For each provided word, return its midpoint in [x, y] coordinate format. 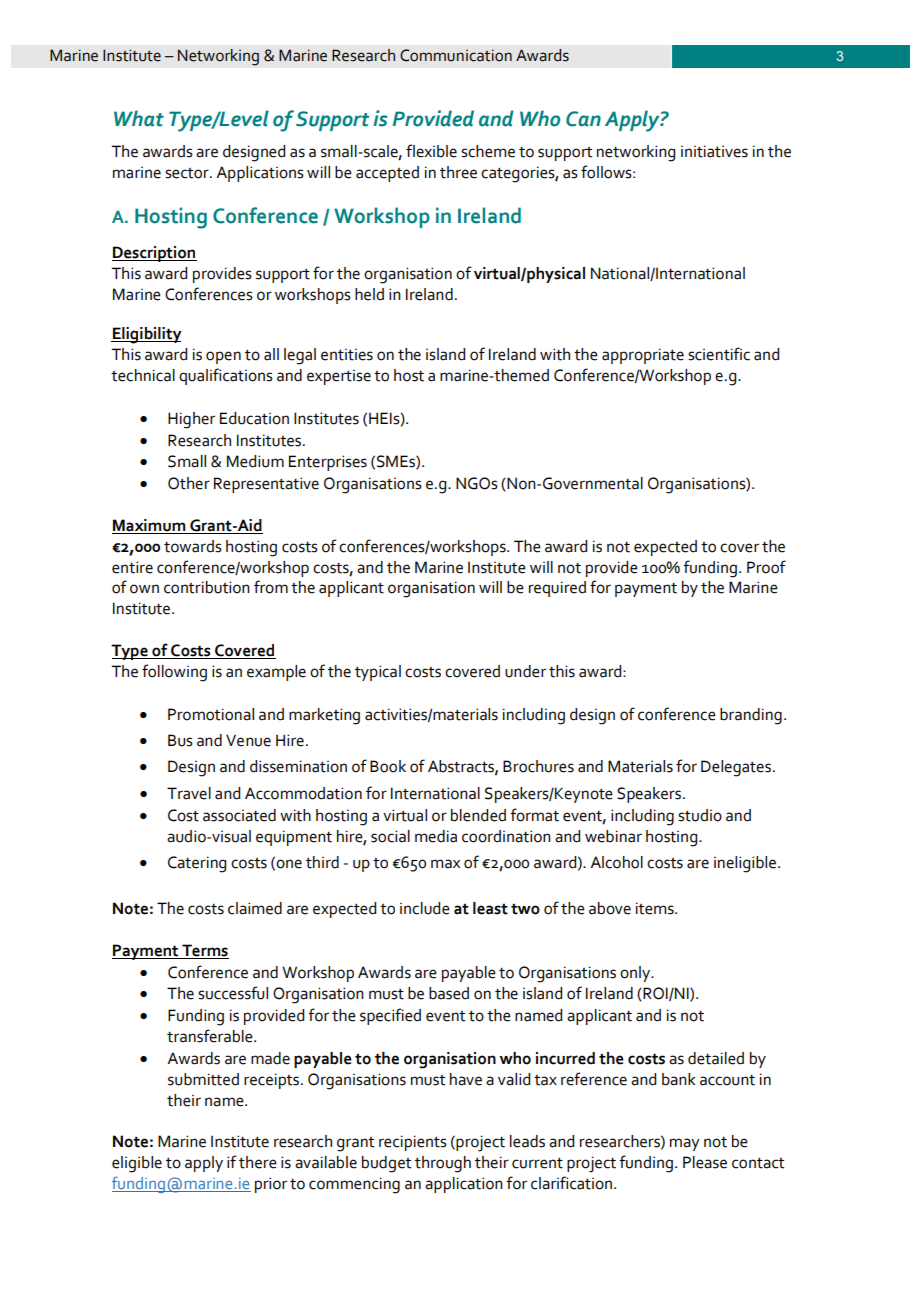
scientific [719, 354]
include [425, 908]
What [139, 118]
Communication [456, 55]
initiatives [714, 151]
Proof [766, 567]
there [258, 1162]
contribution [207, 587]
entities [347, 355]
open [223, 357]
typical [378, 673]
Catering [197, 864]
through [443, 1164]
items [656, 908]
